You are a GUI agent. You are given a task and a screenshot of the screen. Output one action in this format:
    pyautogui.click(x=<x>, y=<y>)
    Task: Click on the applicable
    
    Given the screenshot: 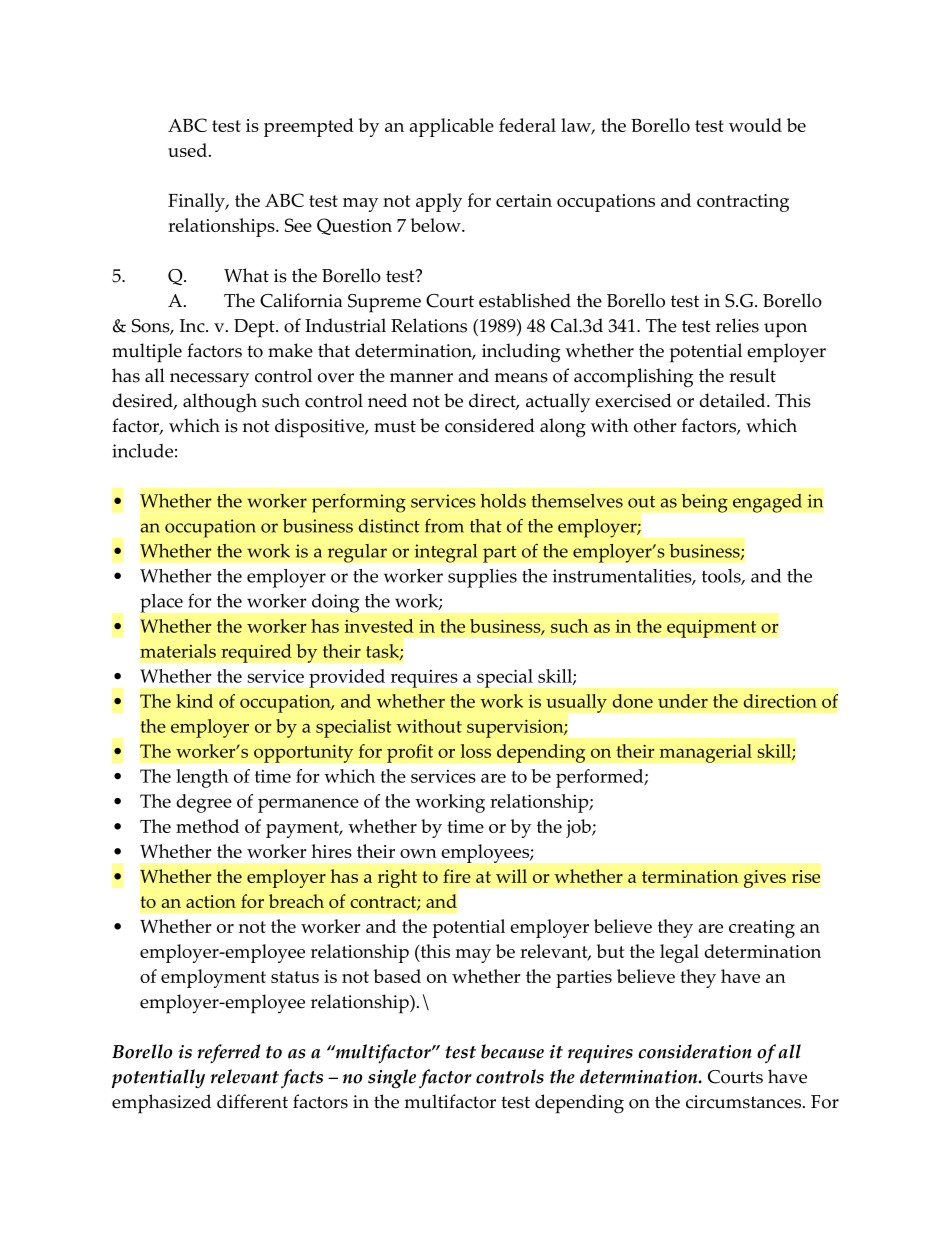 What is the action you would take?
    pyautogui.click(x=452, y=127)
